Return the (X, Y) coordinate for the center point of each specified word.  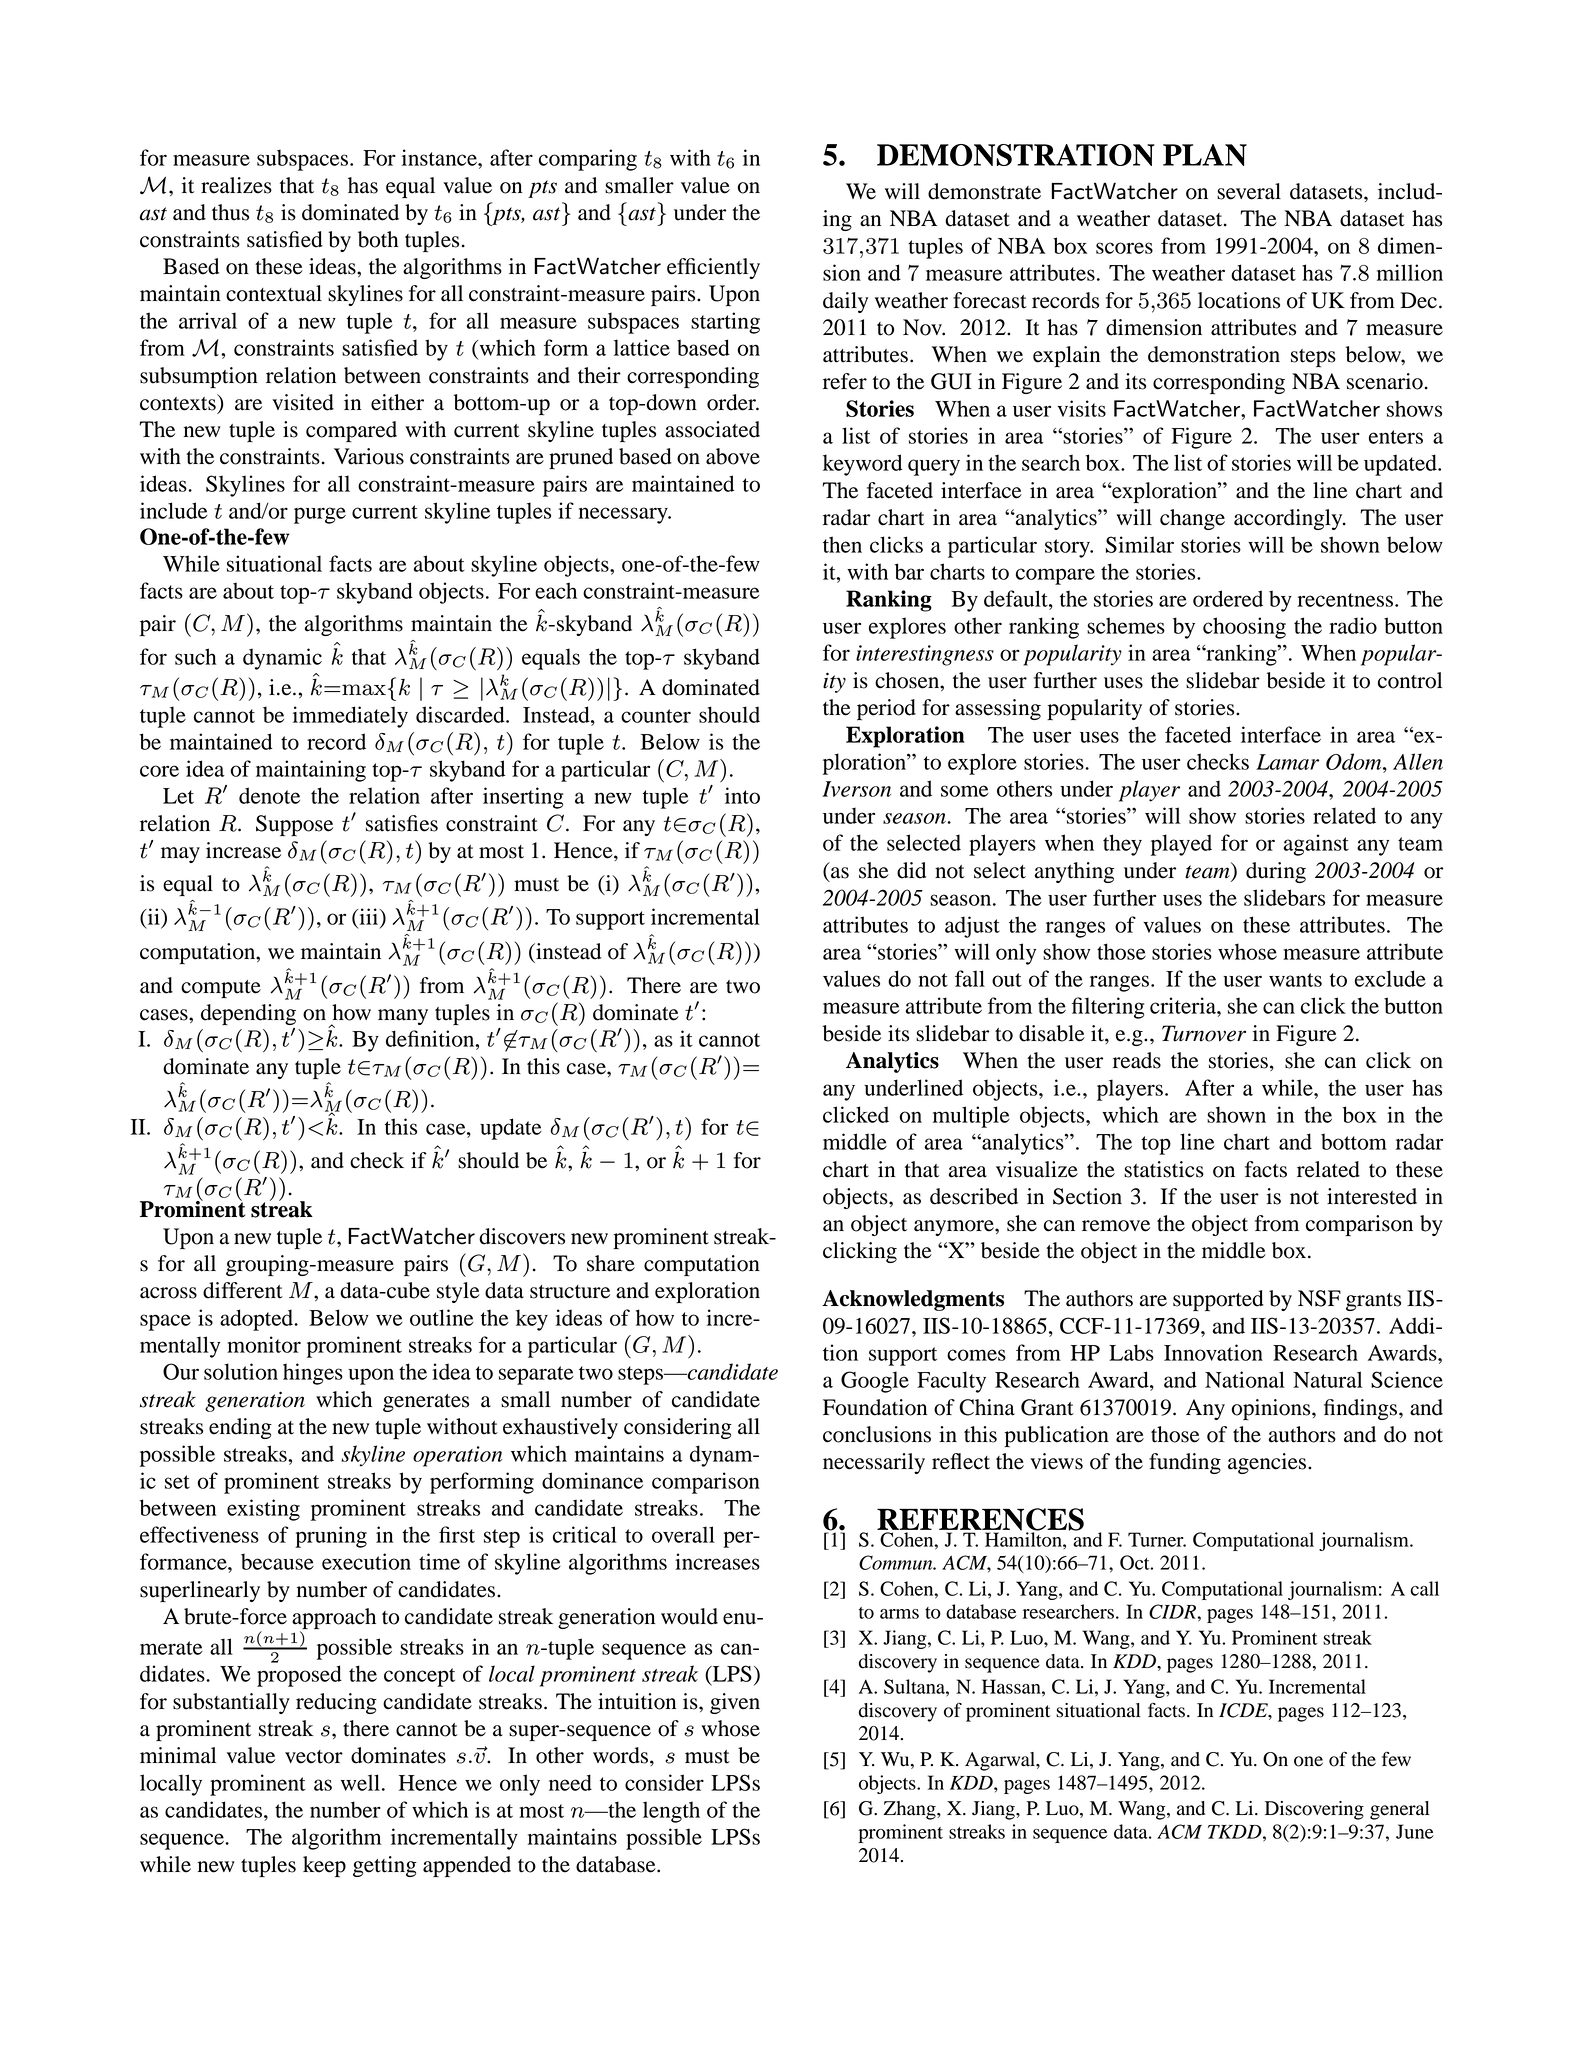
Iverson (856, 789)
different (243, 1290)
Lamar (1287, 762)
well (360, 1782)
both (378, 239)
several (1249, 191)
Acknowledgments (913, 1300)
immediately (350, 717)
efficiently (713, 268)
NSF (1319, 1298)
